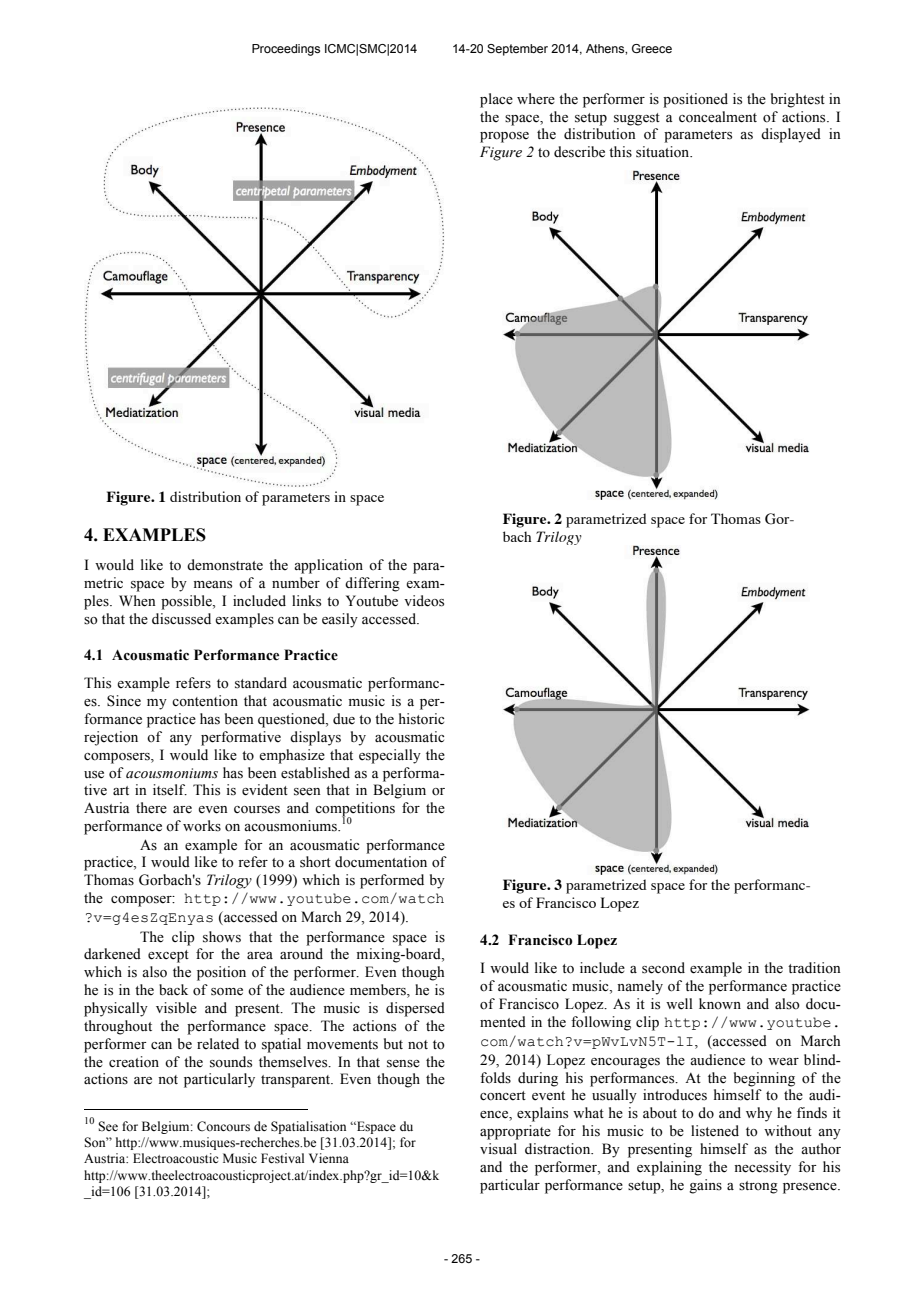 The width and height of the screenshot is (924, 1308). What do you see at coordinates (170, 790) in the screenshot?
I see `itself` at bounding box center [170, 790].
